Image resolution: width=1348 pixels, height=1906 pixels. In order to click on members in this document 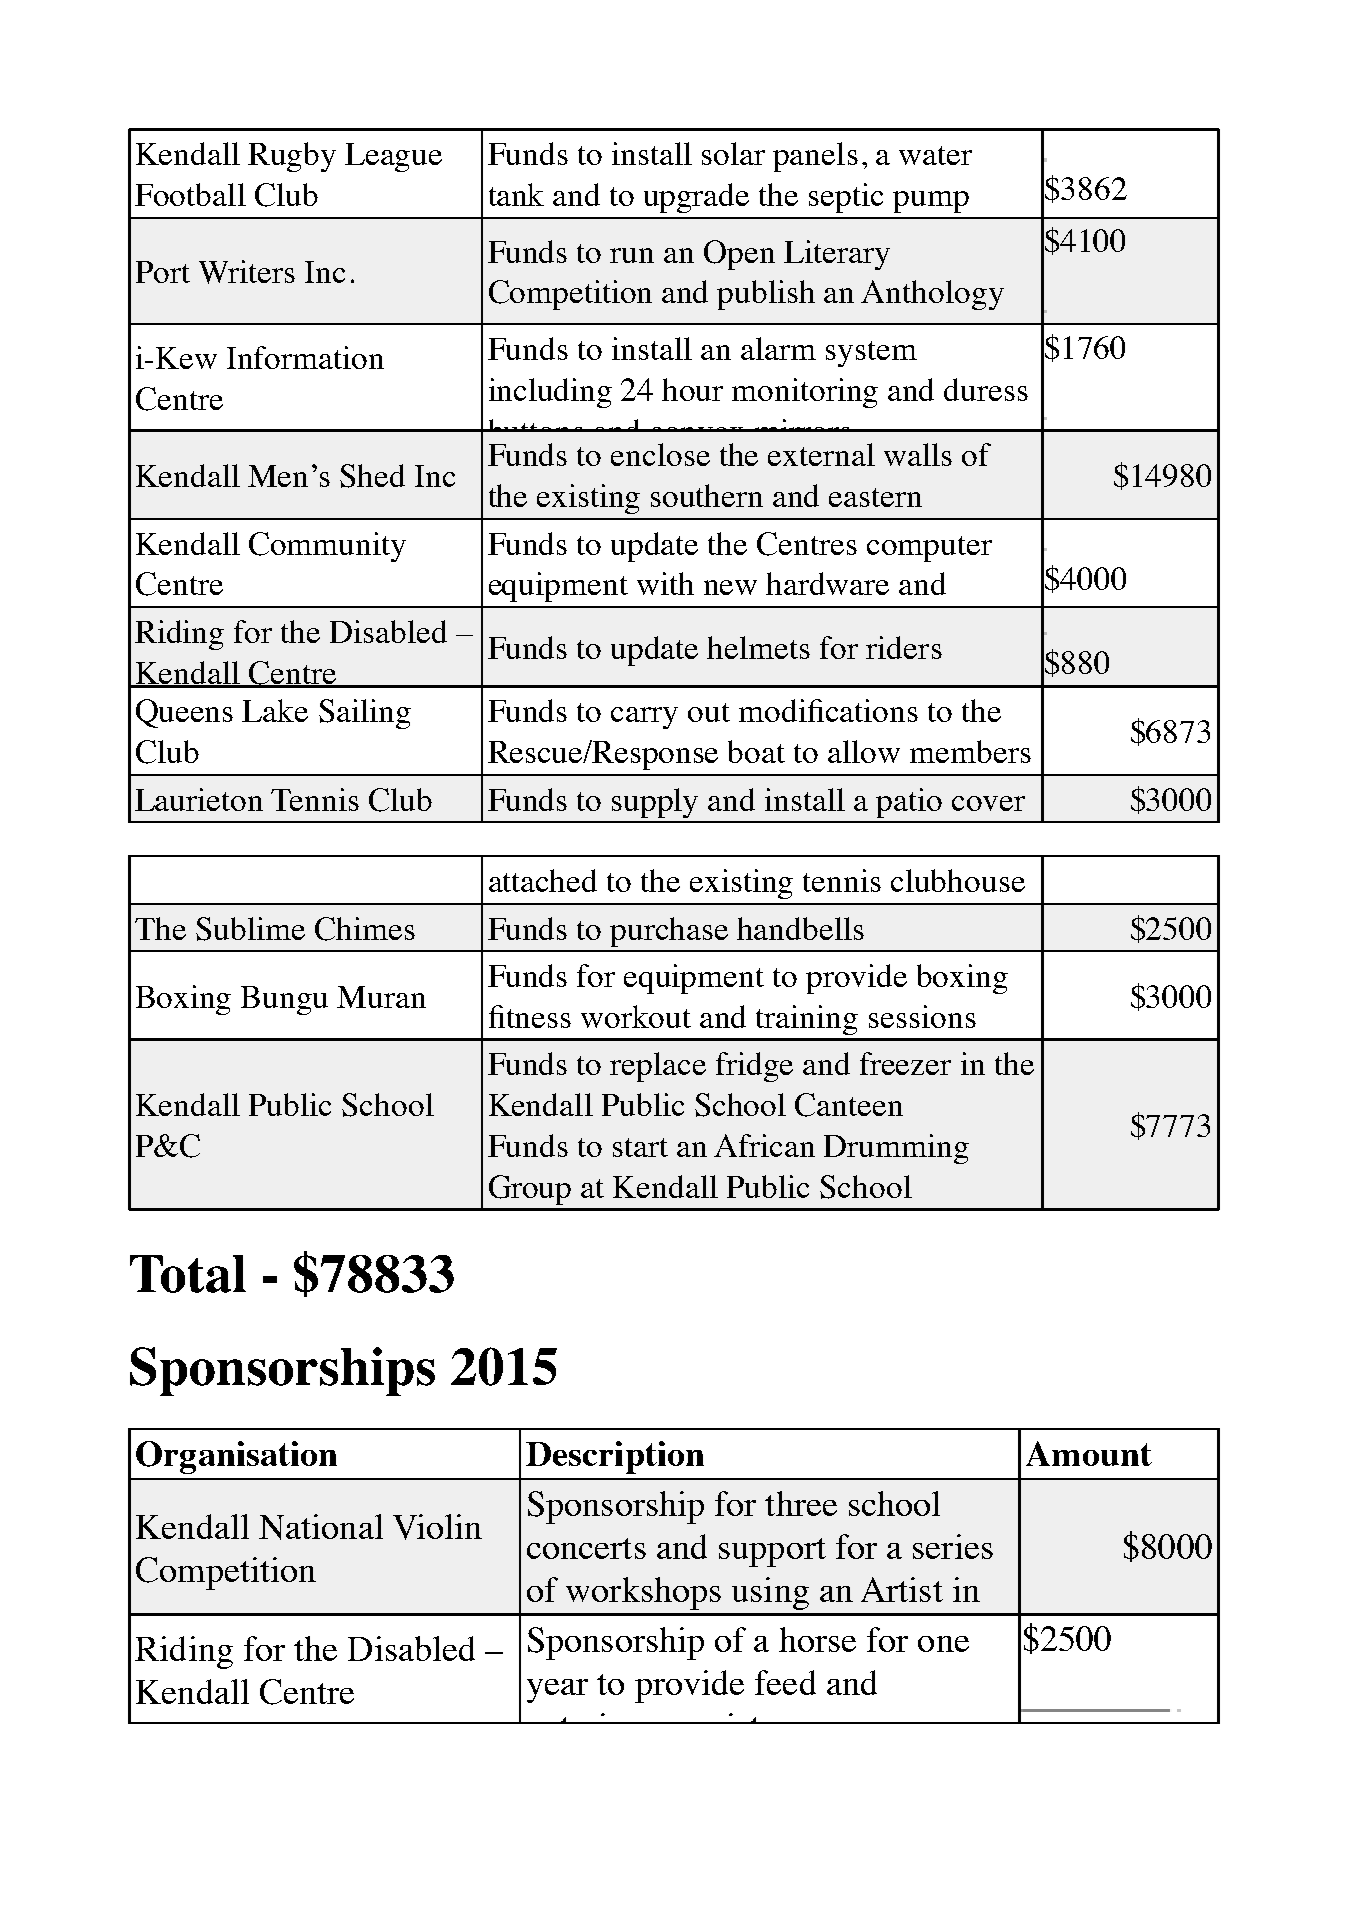, I will do `click(970, 751)`.
